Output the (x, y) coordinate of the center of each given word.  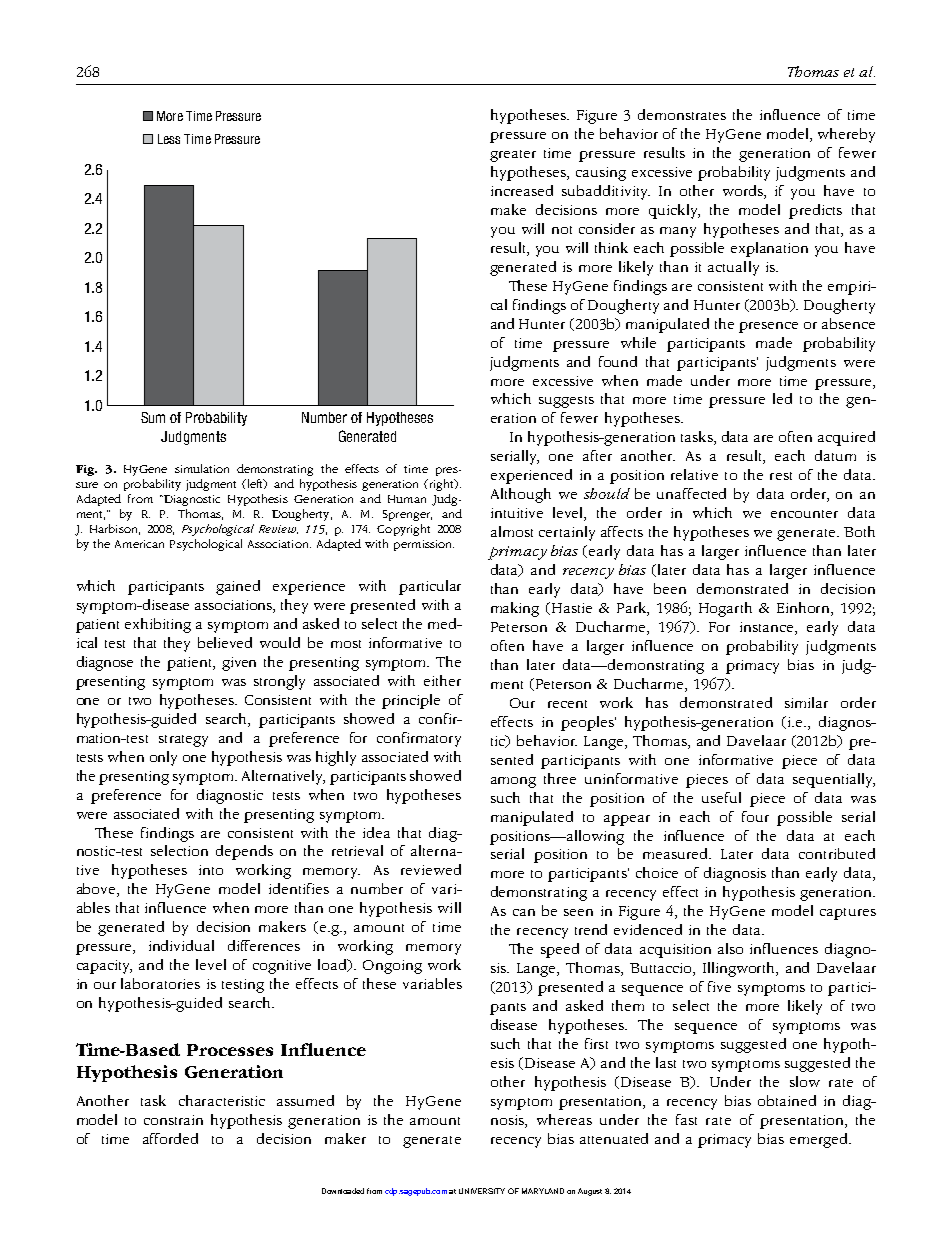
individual (181, 945)
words (744, 192)
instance (768, 628)
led (782, 398)
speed (560, 950)
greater (513, 156)
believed (225, 642)
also (730, 948)
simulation (202, 468)
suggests (566, 402)
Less (169, 139)
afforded (170, 1138)
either (442, 680)
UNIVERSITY (482, 1191)
